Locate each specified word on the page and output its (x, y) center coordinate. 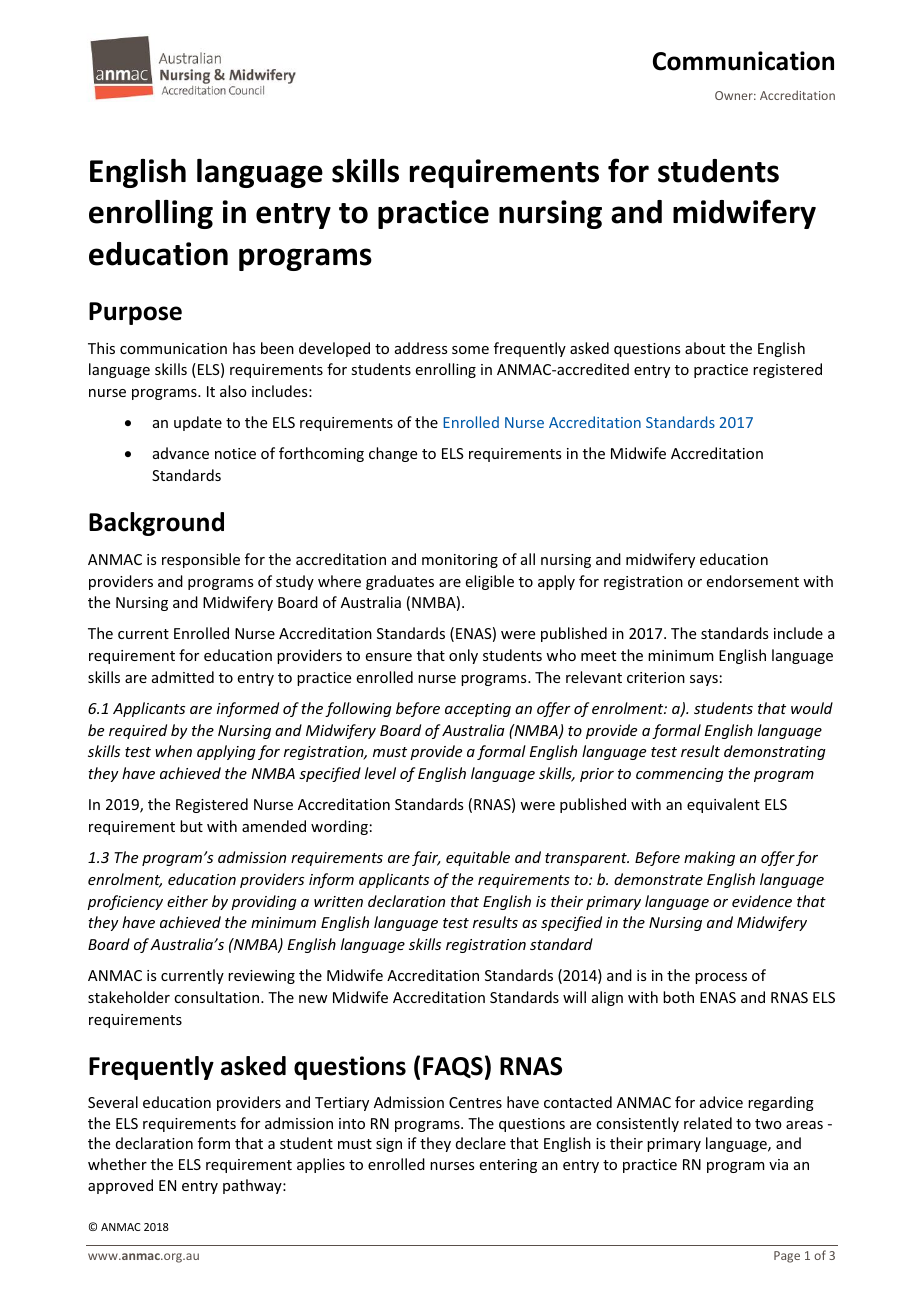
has (244, 348)
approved (120, 1186)
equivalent (723, 805)
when (173, 751)
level (380, 773)
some (470, 350)
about (705, 348)
